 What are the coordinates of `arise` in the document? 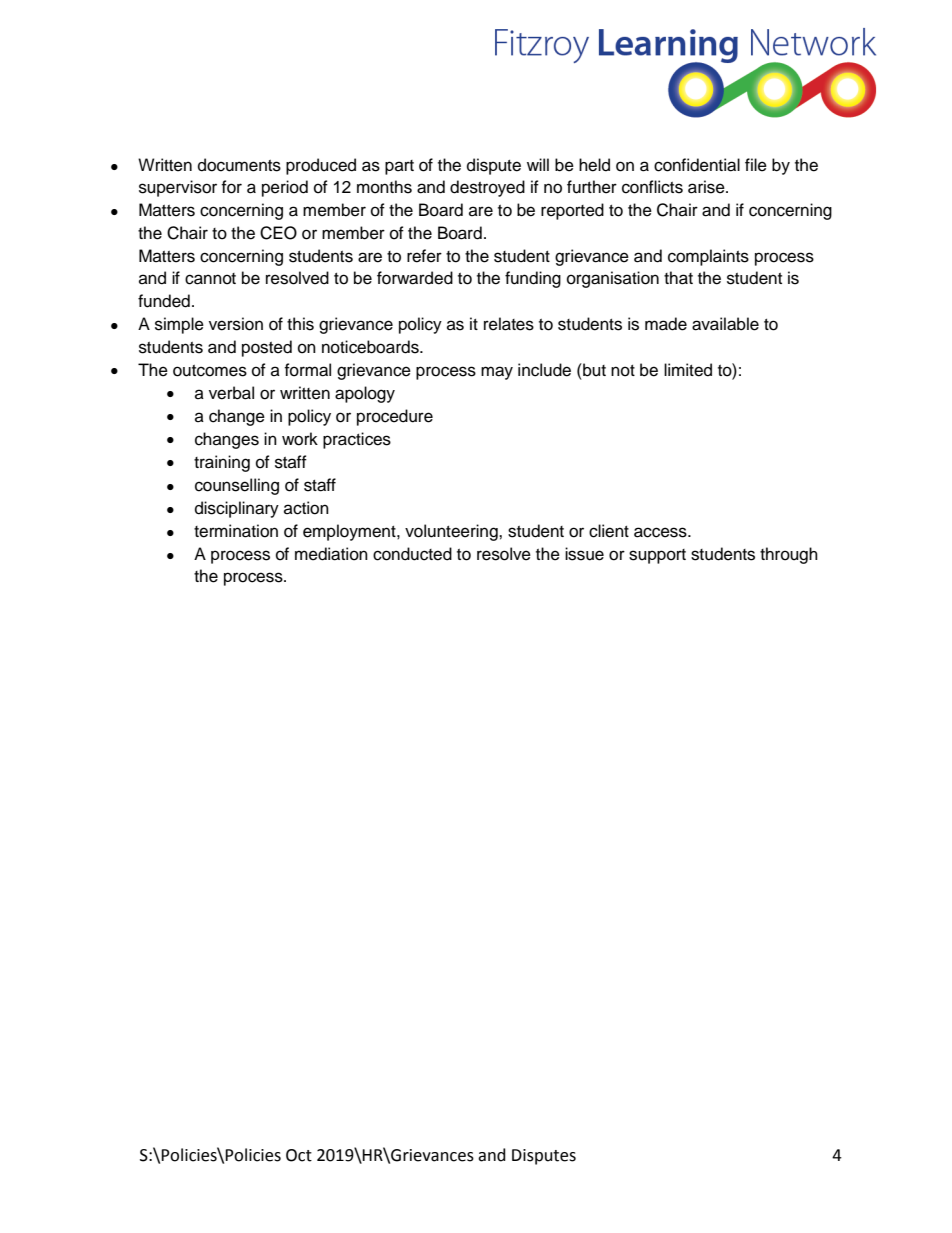 It's located at (707, 187).
